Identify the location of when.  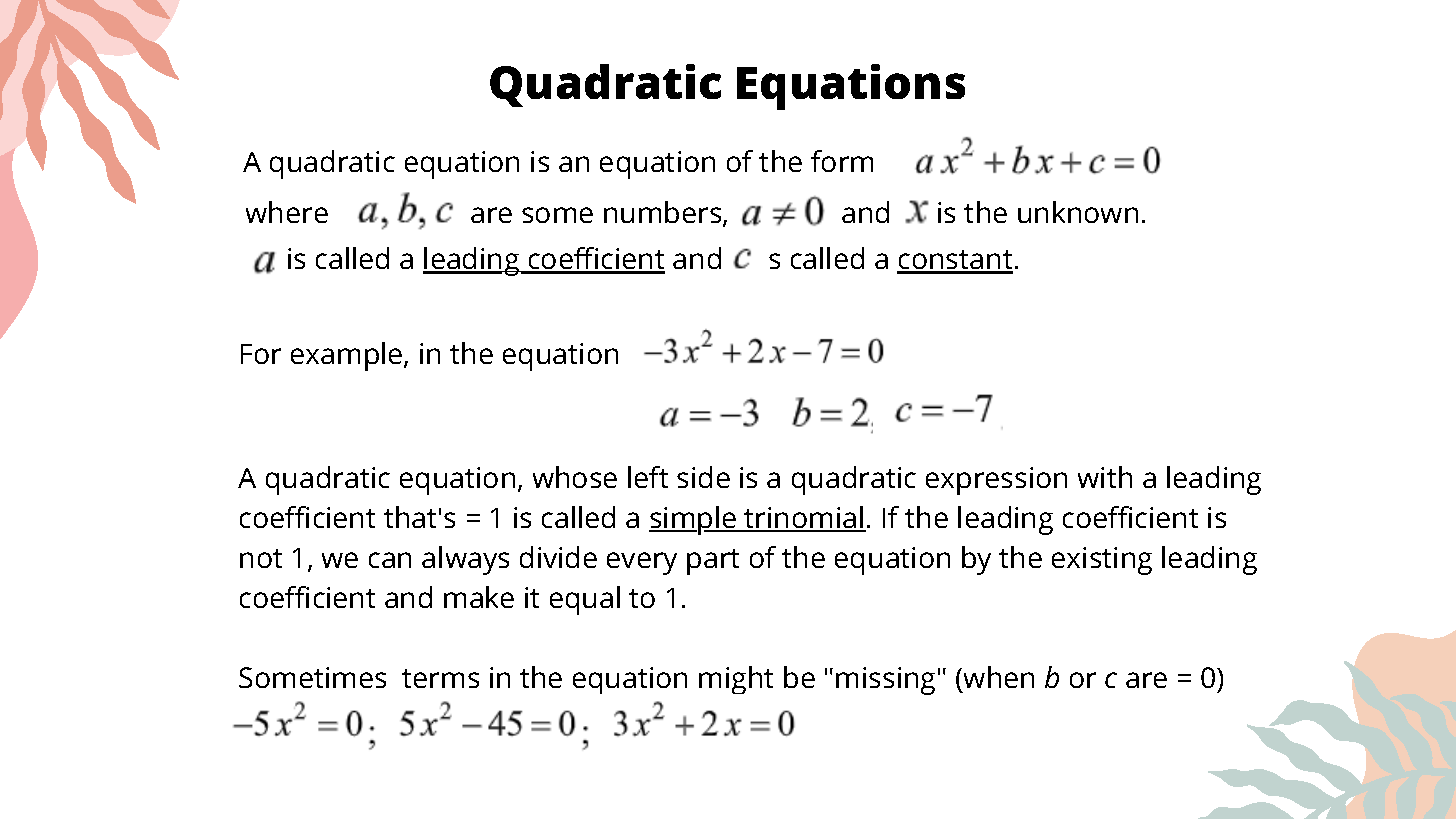
(999, 677).
